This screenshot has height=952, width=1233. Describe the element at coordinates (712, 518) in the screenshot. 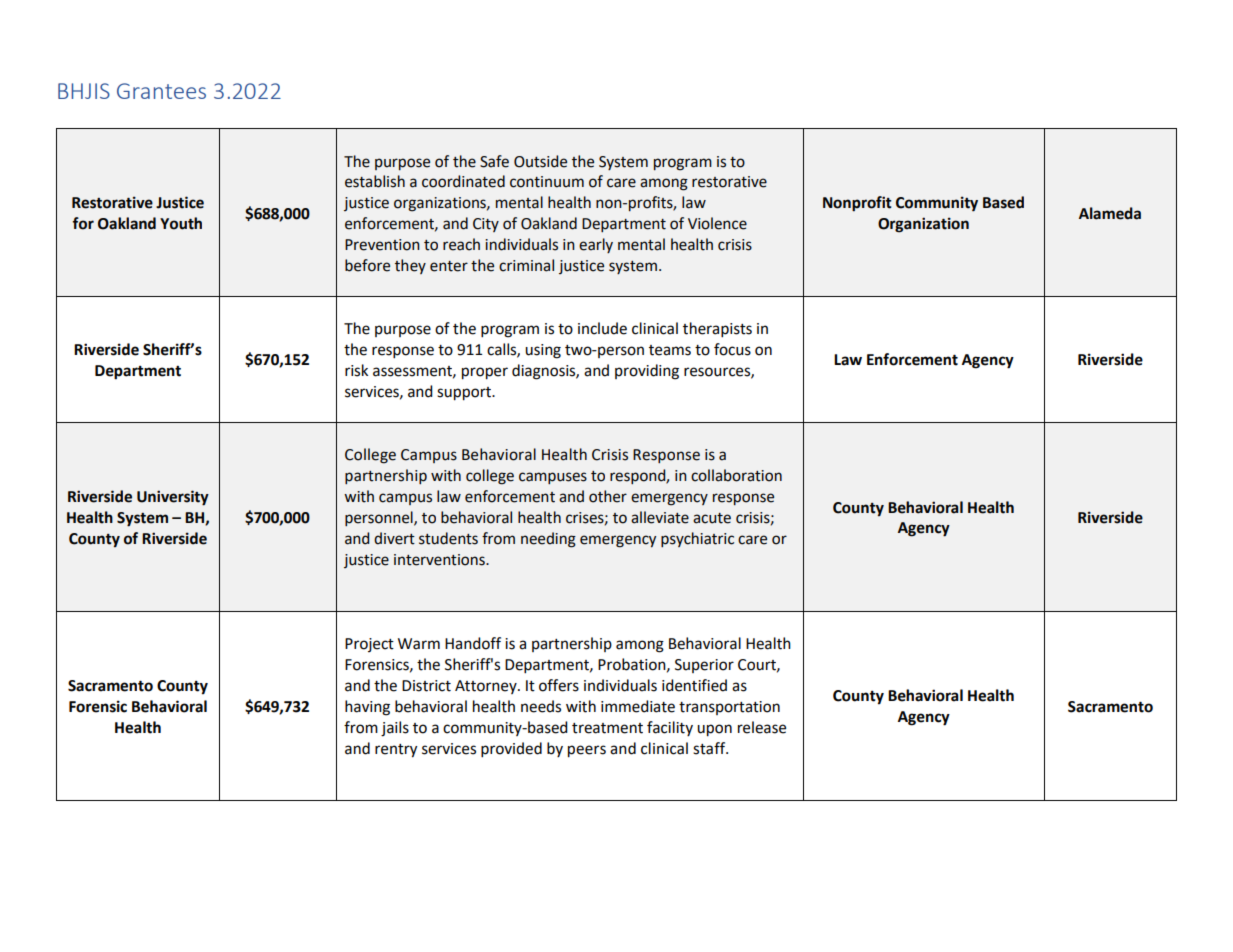

I see `acute` at that location.
